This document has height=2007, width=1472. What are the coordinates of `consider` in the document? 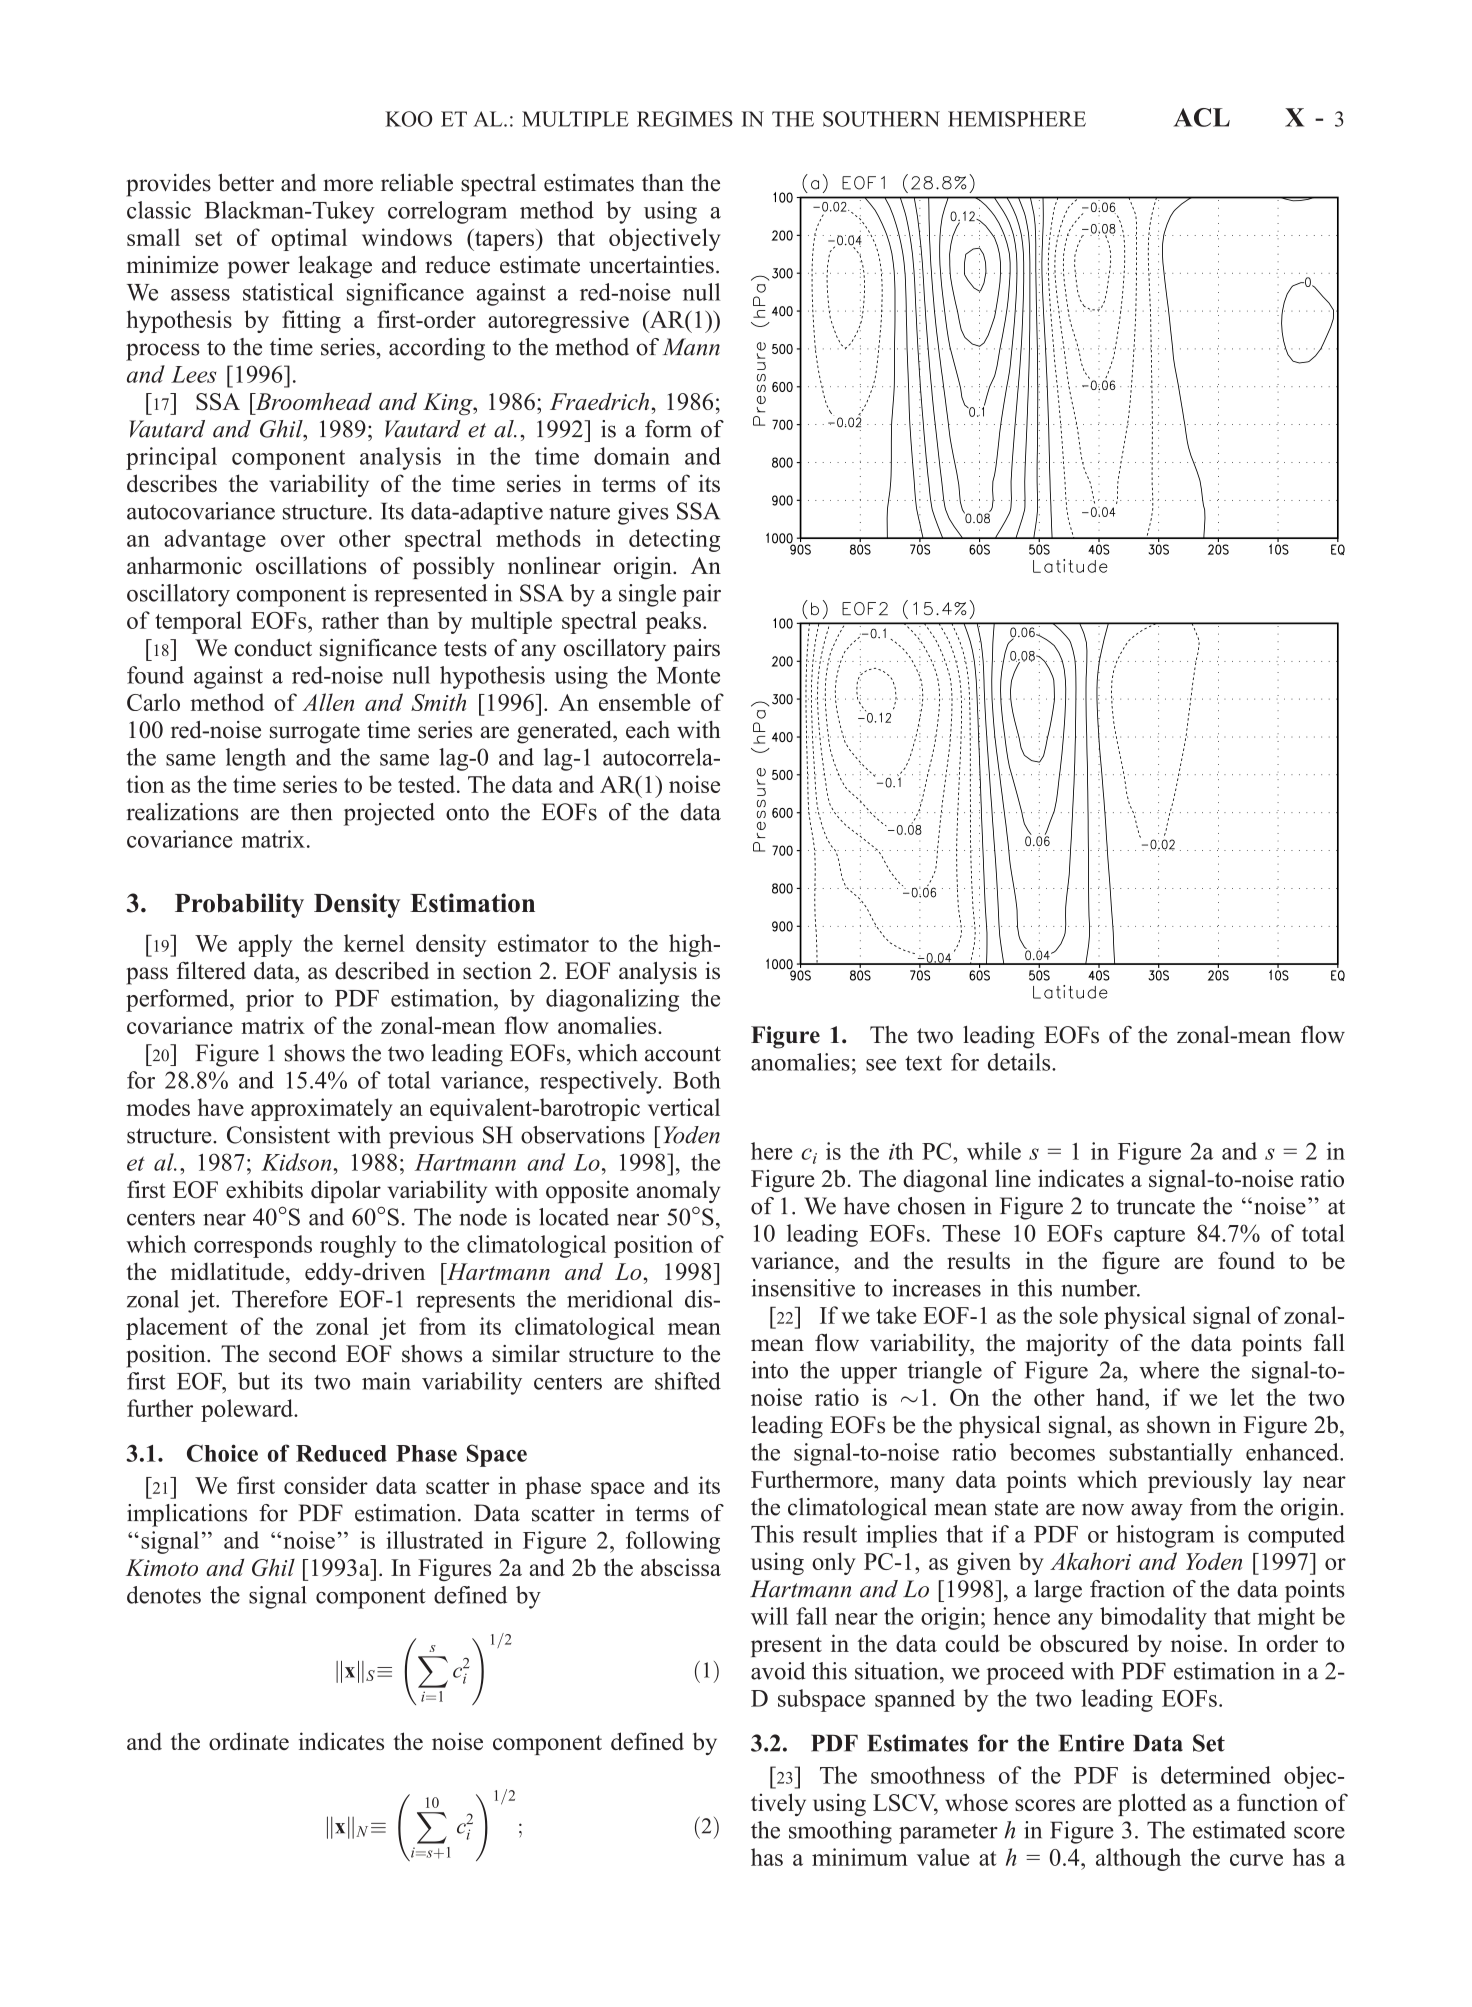 It's located at (326, 1485).
